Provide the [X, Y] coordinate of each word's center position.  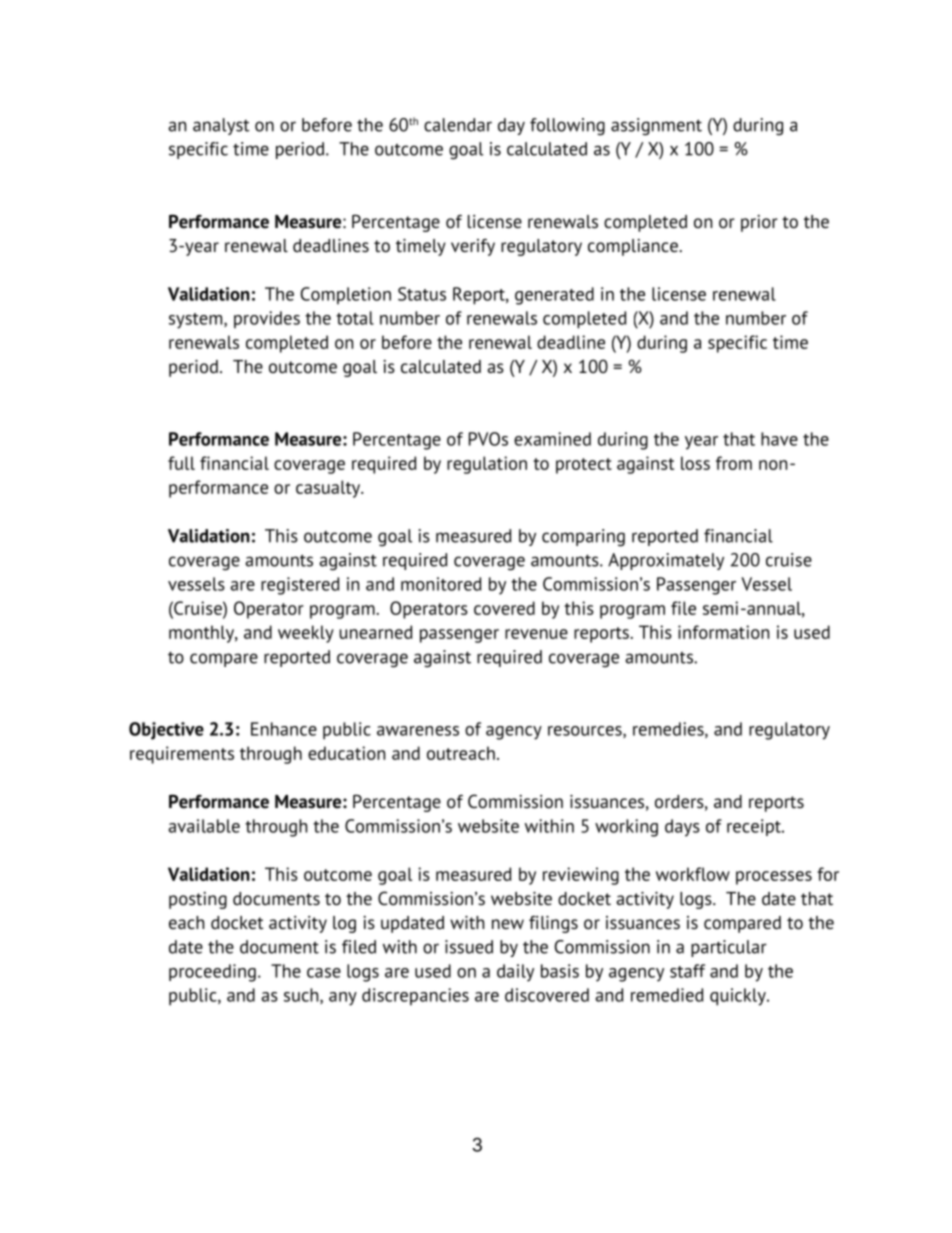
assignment [656, 127]
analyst [221, 126]
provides [267, 319]
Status [422, 294]
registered [300, 586]
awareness [418, 731]
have [779, 439]
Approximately [666, 561]
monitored [441, 584]
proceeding [212, 973]
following [567, 127]
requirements [182, 755]
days [682, 828]
